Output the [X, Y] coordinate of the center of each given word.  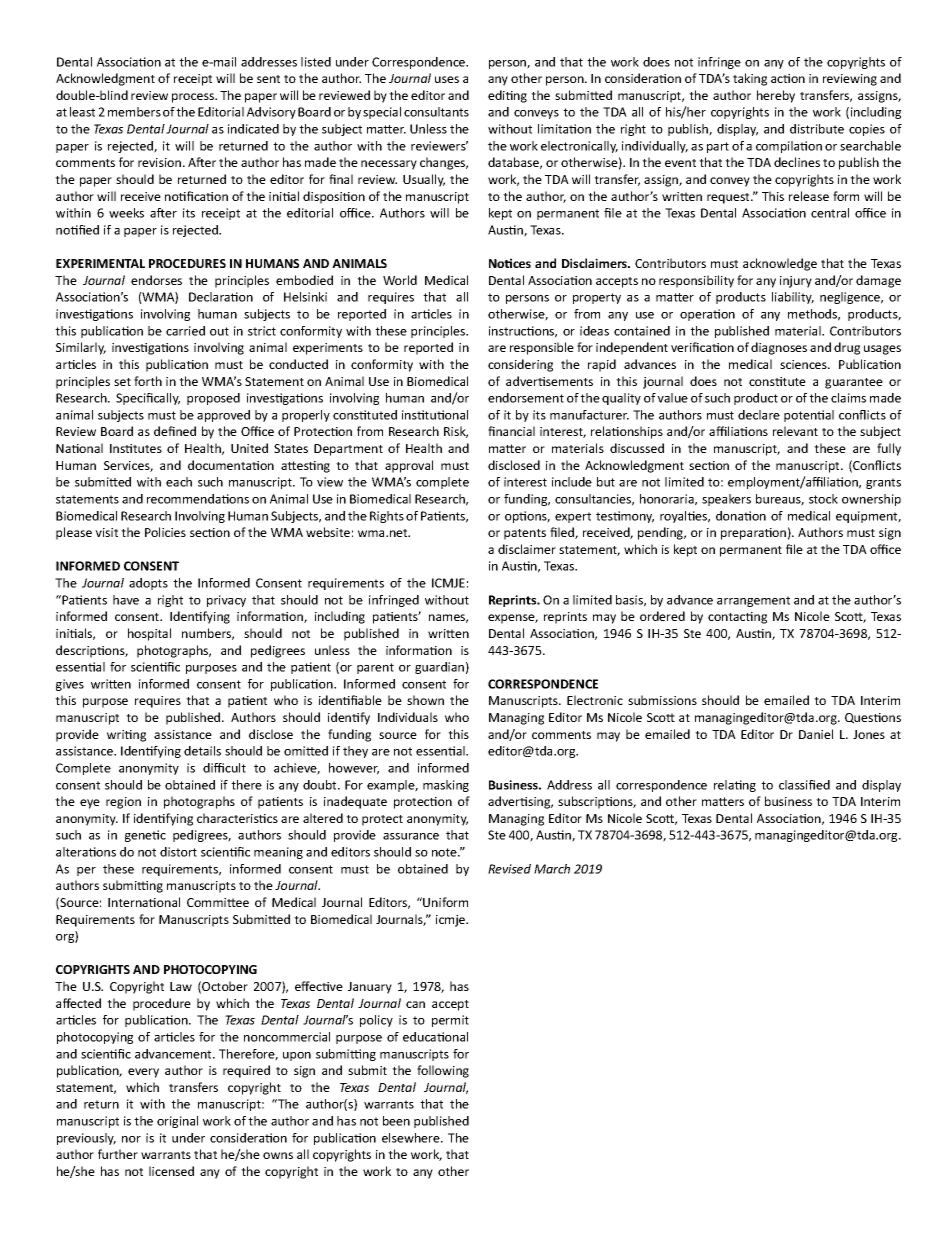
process [194, 98]
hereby [776, 96]
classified [804, 785]
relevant [795, 431]
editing [507, 96]
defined [175, 431]
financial [511, 431]
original [177, 1122]
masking [446, 786]
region [123, 803]
